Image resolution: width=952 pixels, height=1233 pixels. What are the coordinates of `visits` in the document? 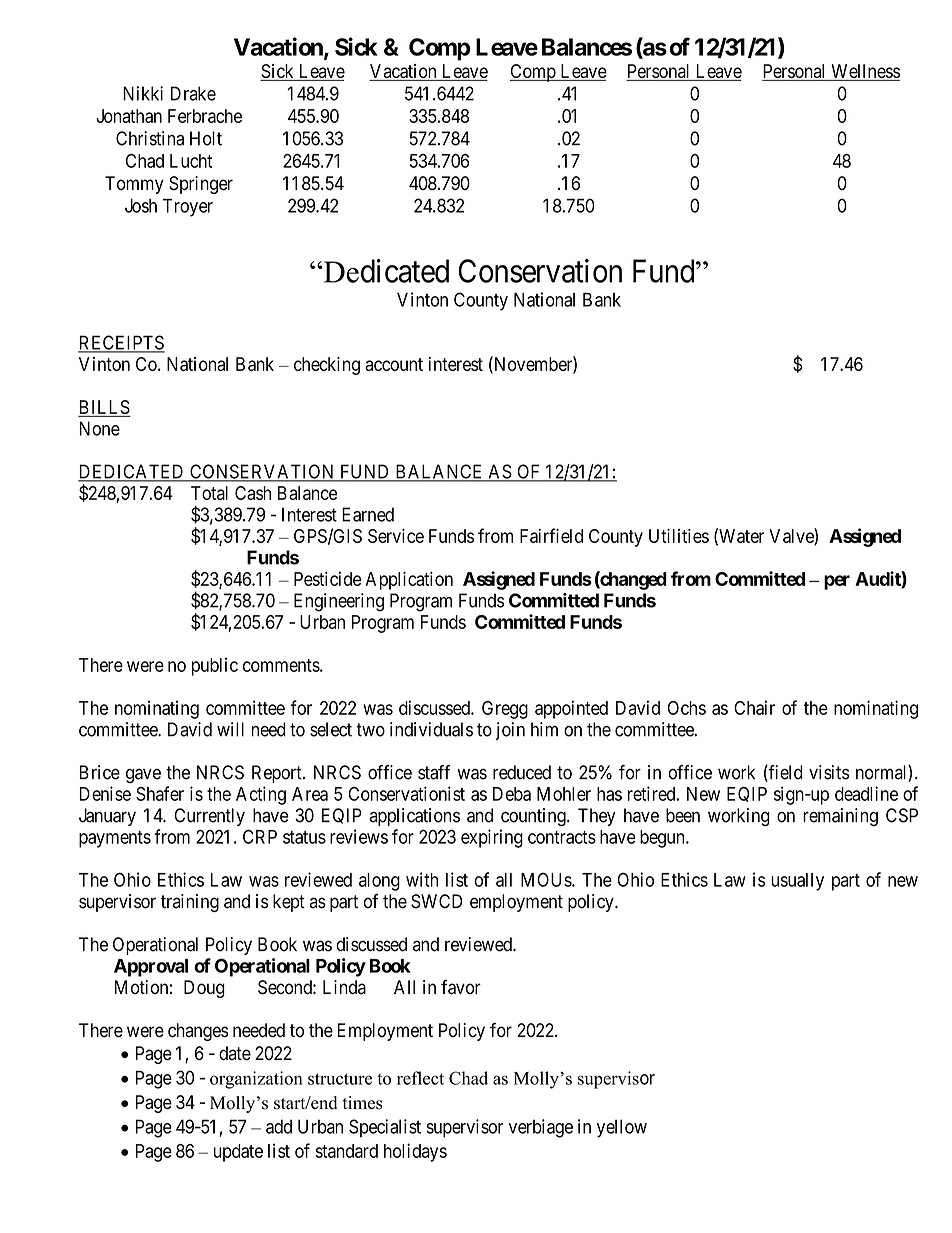 It's located at (829, 772).
